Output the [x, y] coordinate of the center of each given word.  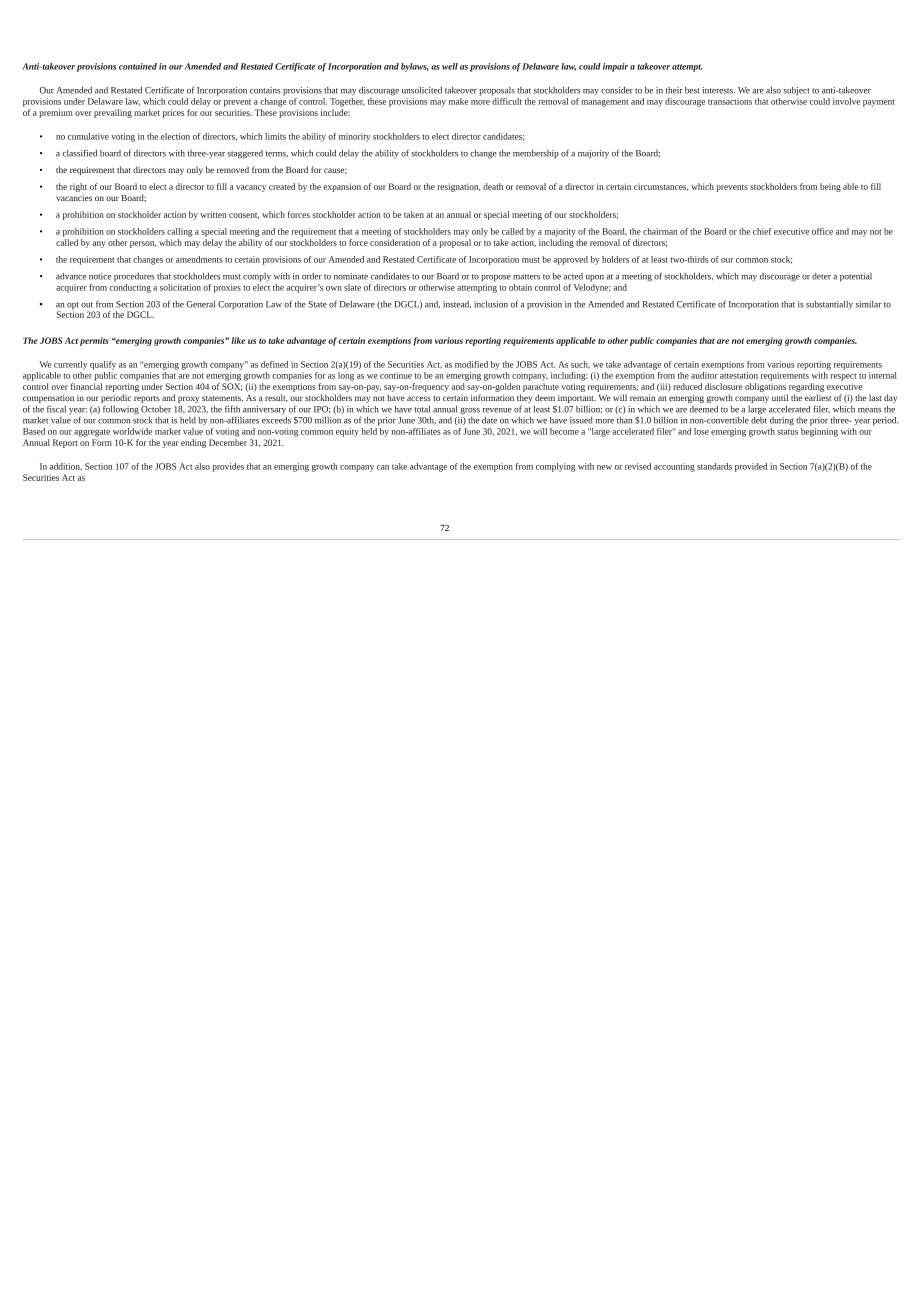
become [564, 431]
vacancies [74, 198]
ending [193, 443]
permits [94, 341]
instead [457, 304]
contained [138, 66]
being [830, 187]
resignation [459, 187]
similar [869, 304]
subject [796, 91]
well [450, 66]
